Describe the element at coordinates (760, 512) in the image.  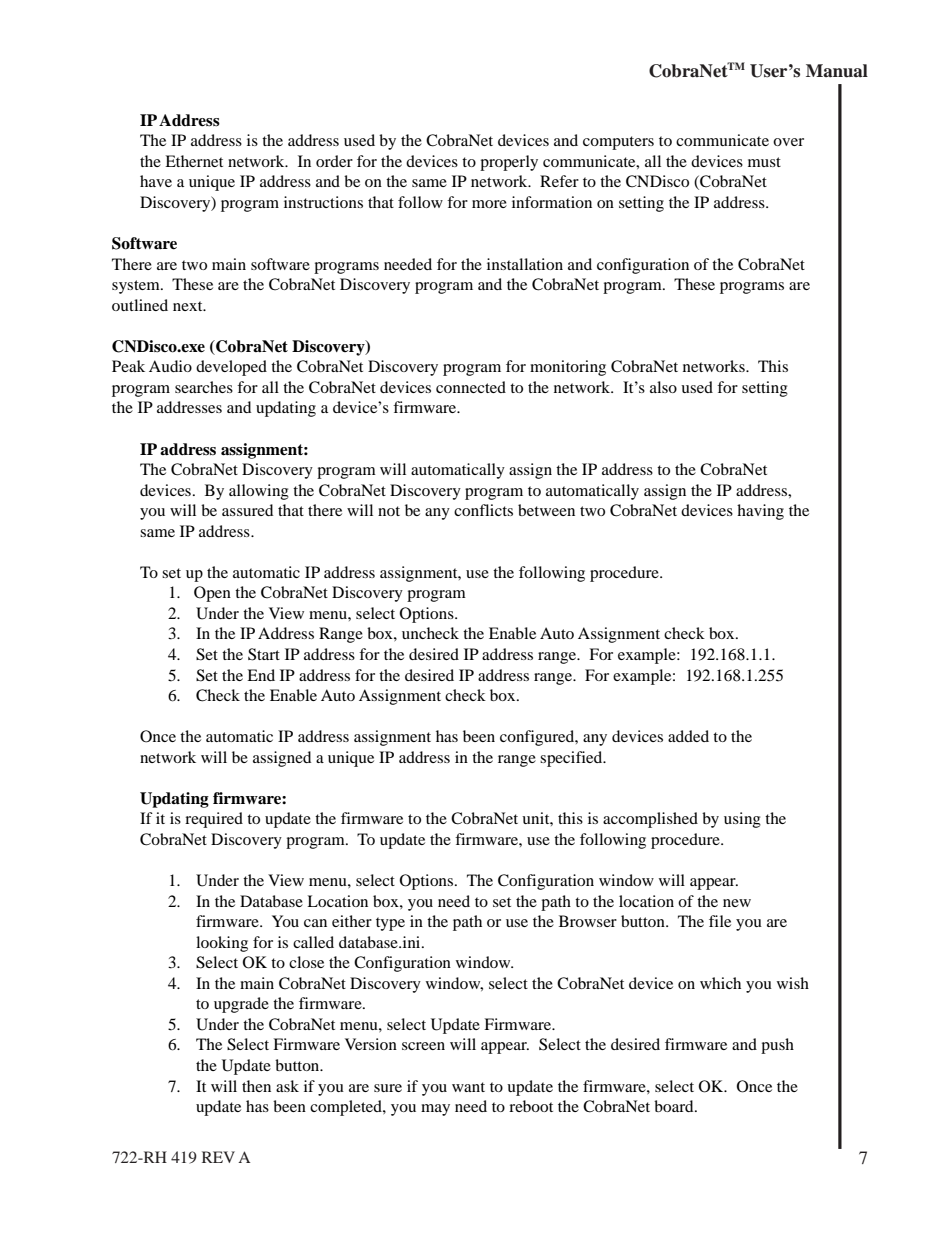
I see `having` at that location.
